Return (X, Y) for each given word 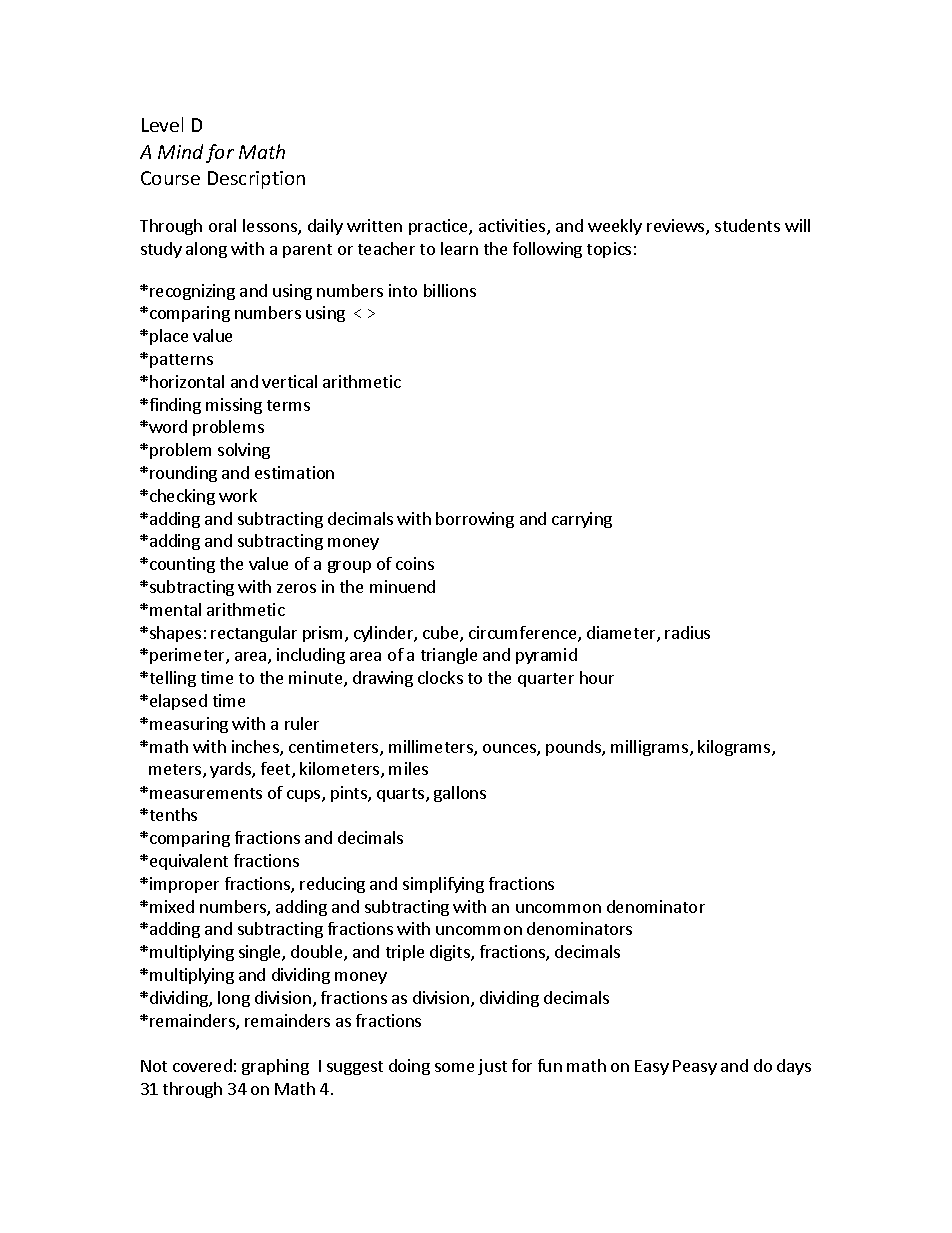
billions (450, 290)
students (747, 225)
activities (513, 227)
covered (202, 1065)
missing (234, 406)
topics (609, 250)
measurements (206, 793)
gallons (460, 794)
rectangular (254, 634)
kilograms (735, 748)
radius (687, 632)
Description (256, 180)
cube (442, 634)
